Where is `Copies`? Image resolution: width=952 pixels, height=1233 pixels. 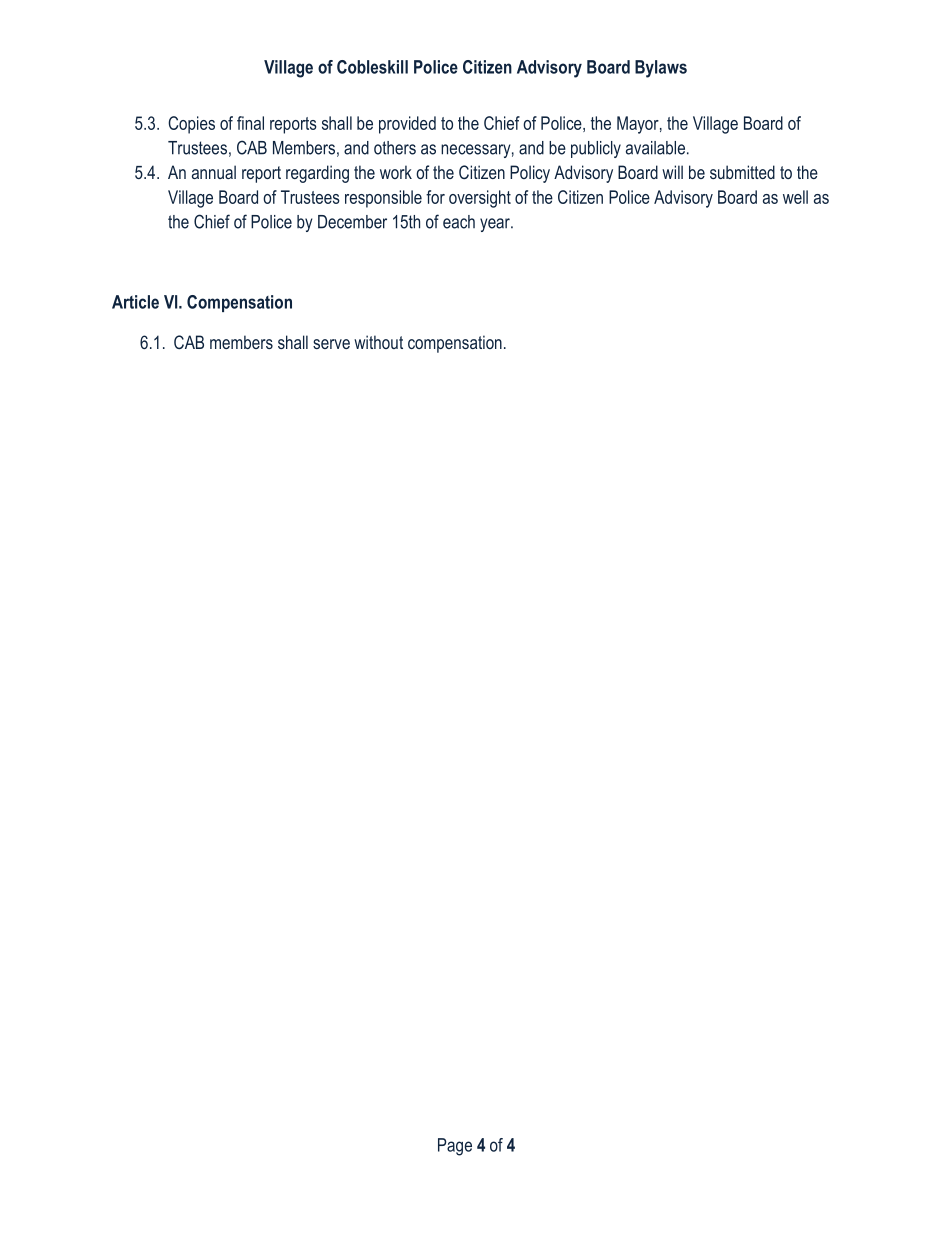
Copies is located at coordinates (191, 125).
